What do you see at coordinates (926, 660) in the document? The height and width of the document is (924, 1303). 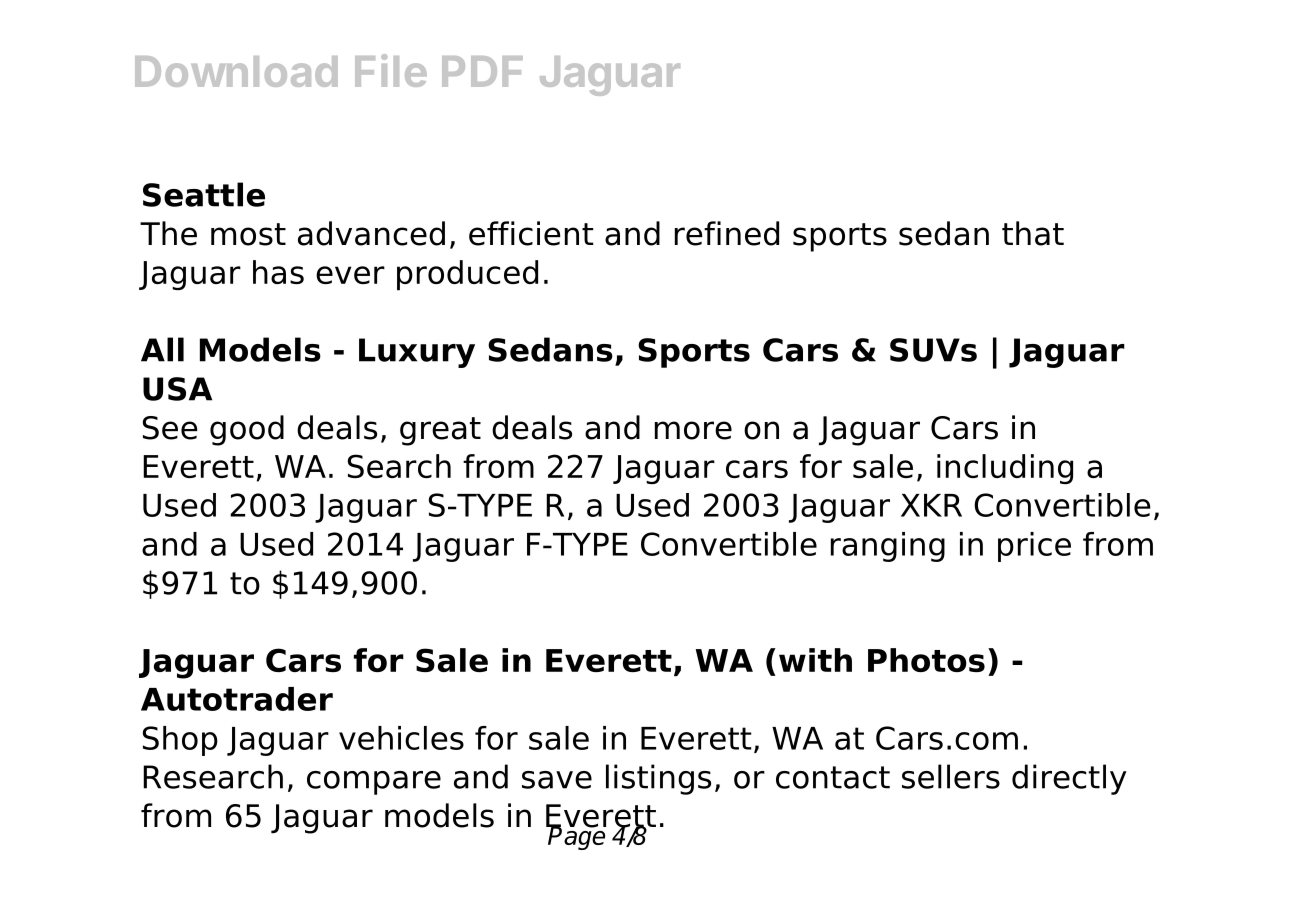 I see `Photos` at bounding box center [926, 660].
